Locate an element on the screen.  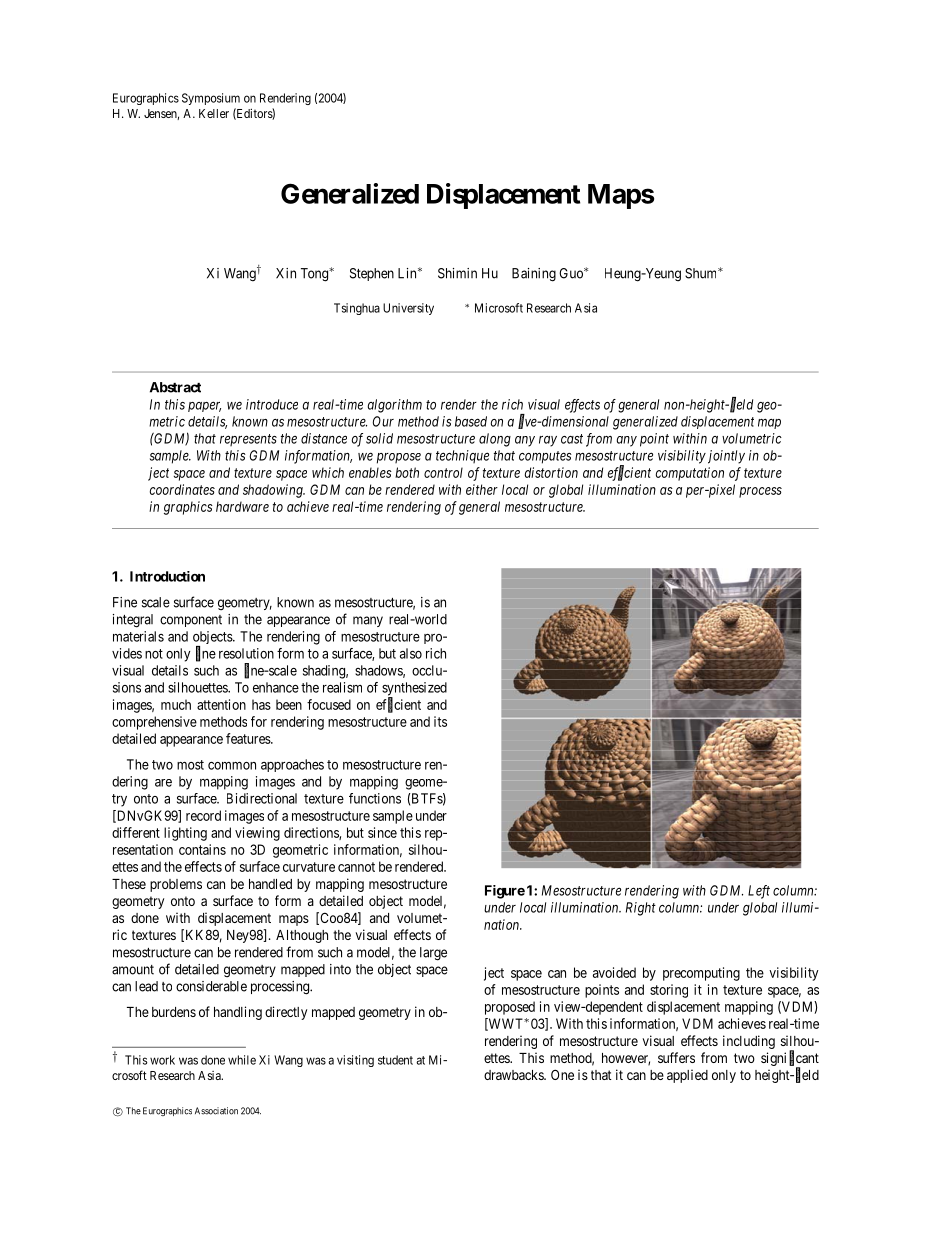
jointly is located at coordinates (726, 457).
